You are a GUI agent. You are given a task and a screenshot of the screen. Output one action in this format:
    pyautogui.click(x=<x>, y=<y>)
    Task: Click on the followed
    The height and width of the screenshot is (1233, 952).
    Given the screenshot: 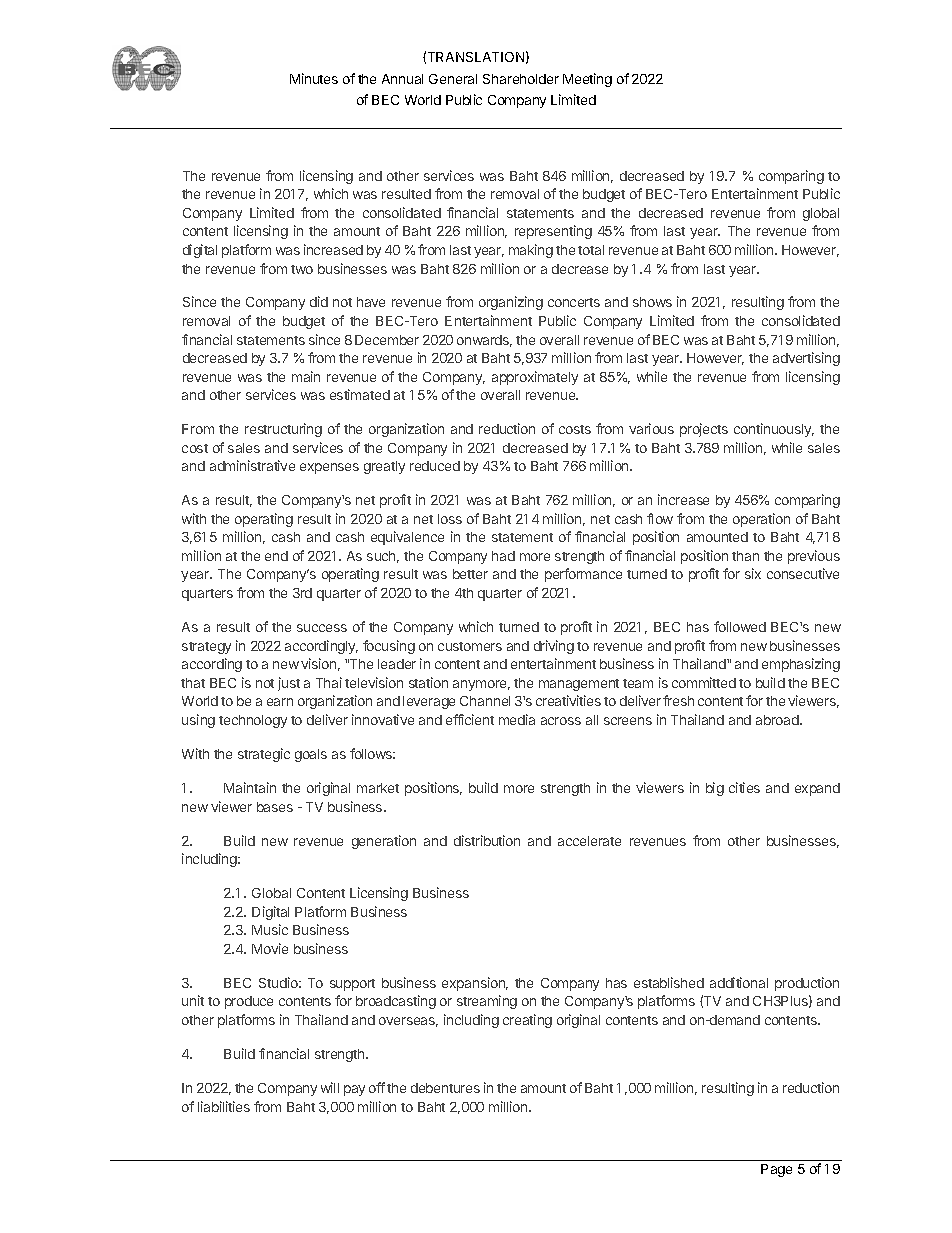 What is the action you would take?
    pyautogui.click(x=740, y=626)
